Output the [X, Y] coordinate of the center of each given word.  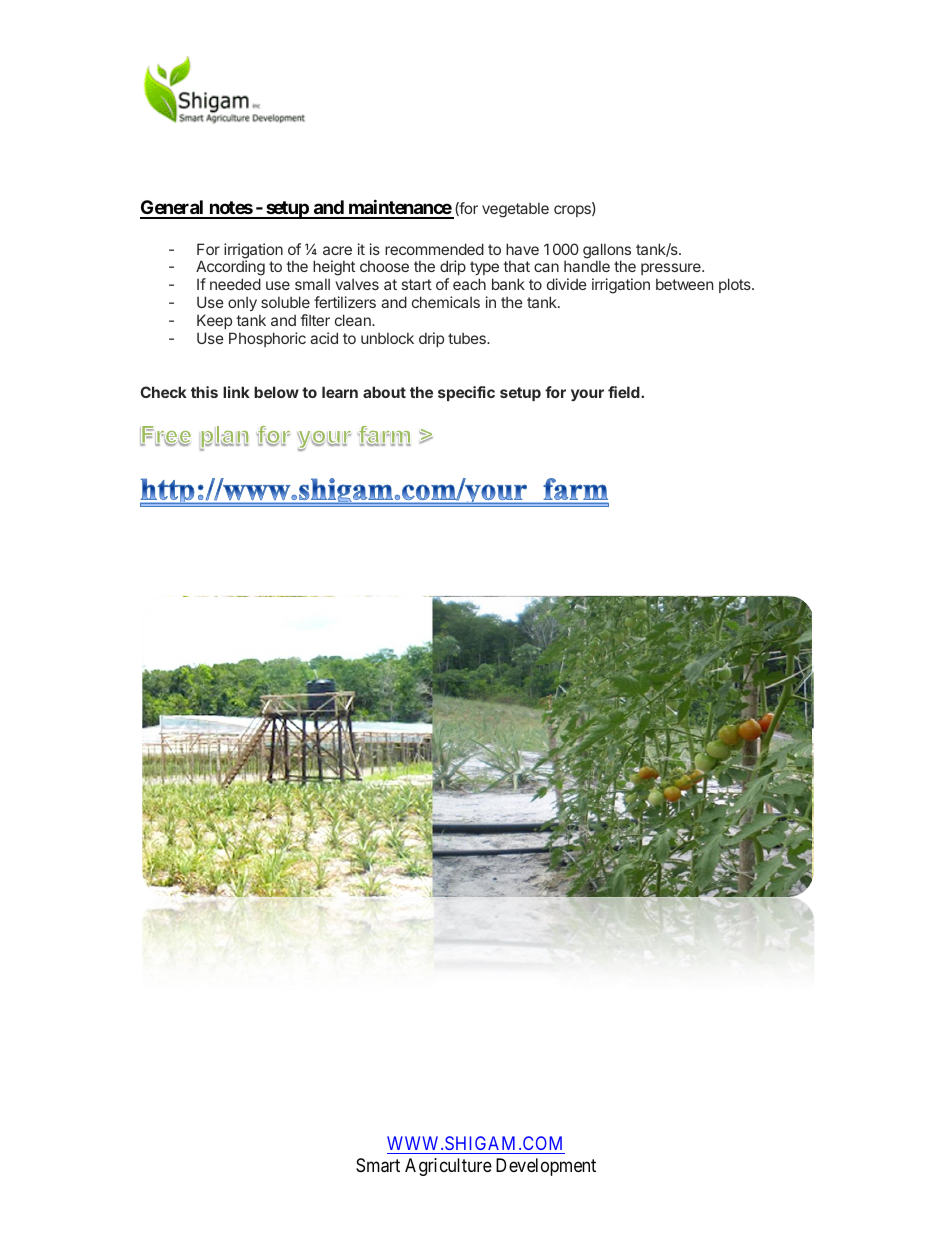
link [236, 392]
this [204, 392]
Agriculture [448, 1167]
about [384, 392]
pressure [672, 271]
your [587, 395]
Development [546, 1167]
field [625, 392]
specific [466, 393]
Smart [378, 1165]
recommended [434, 249]
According [230, 269]
